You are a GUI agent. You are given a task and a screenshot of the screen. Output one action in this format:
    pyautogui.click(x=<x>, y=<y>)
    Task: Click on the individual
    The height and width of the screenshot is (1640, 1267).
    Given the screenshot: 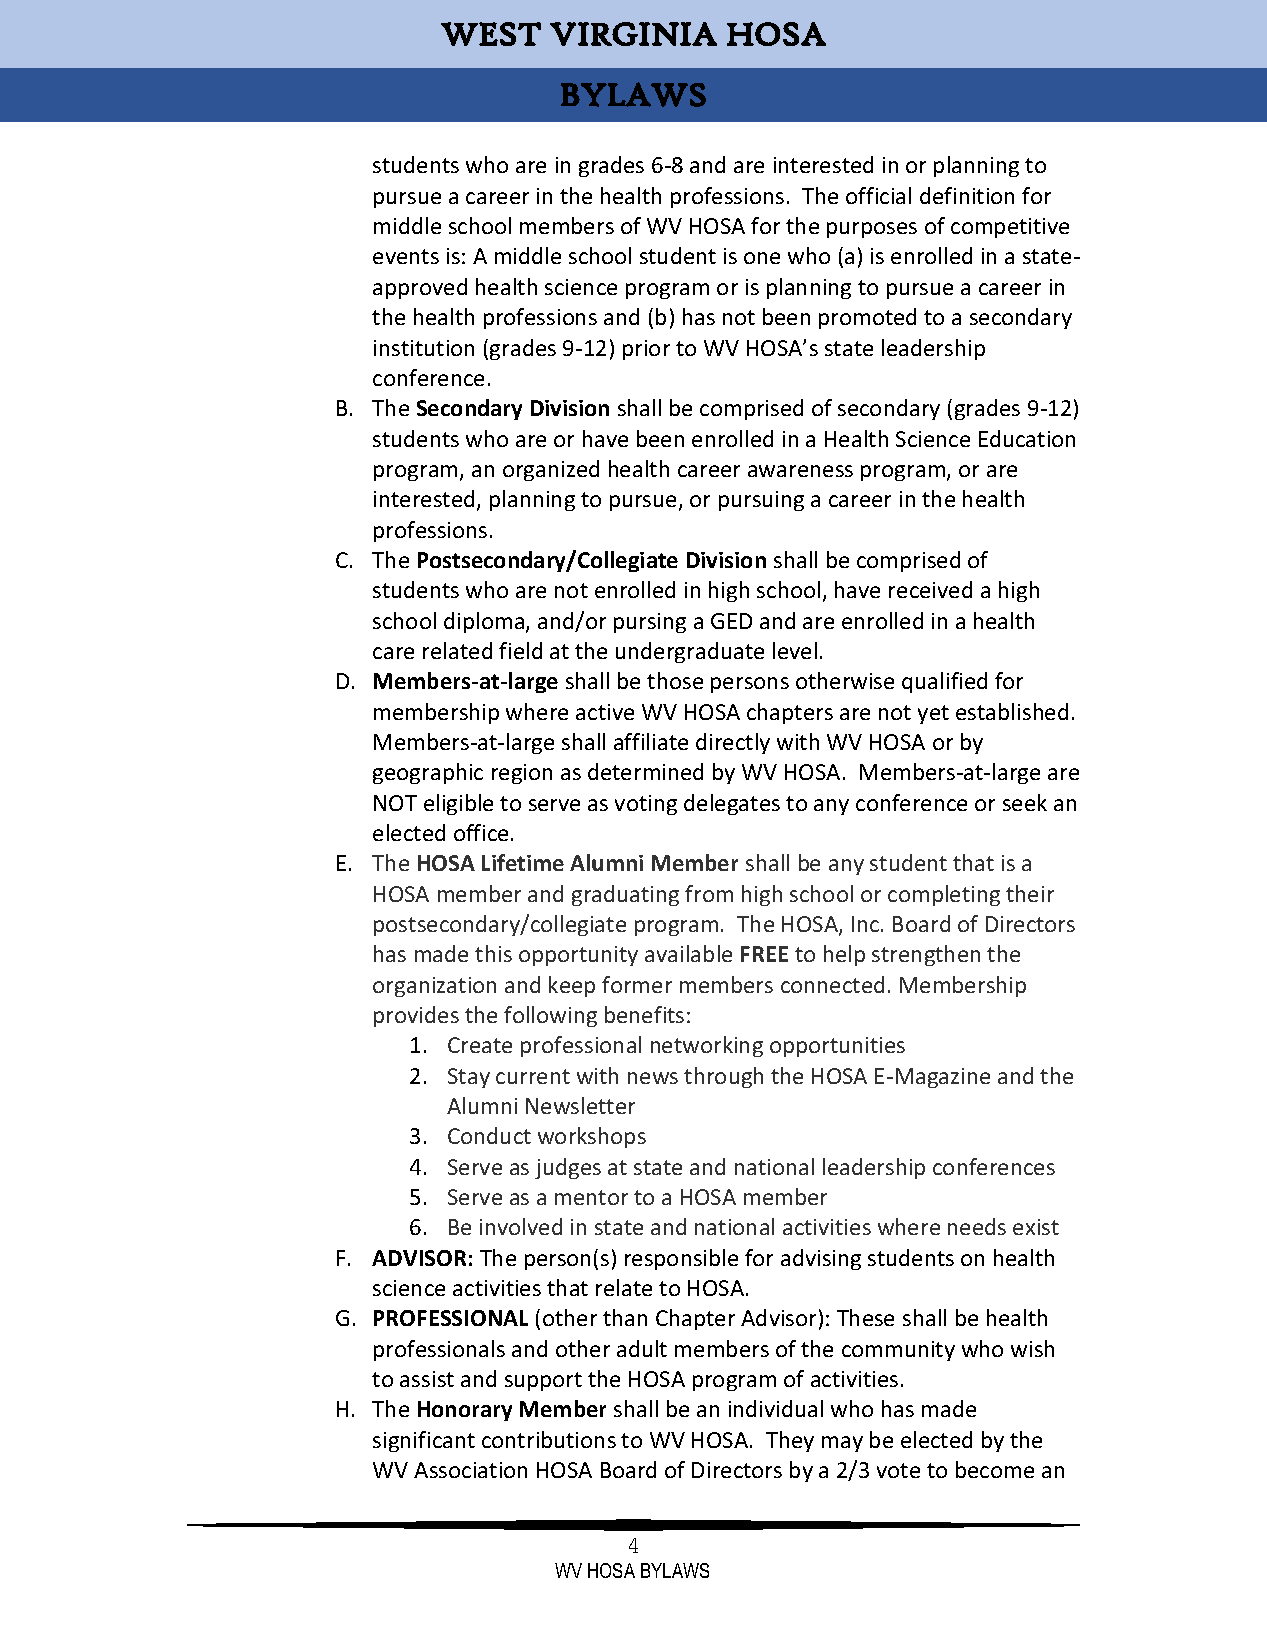 What is the action you would take?
    pyautogui.click(x=776, y=1408)
